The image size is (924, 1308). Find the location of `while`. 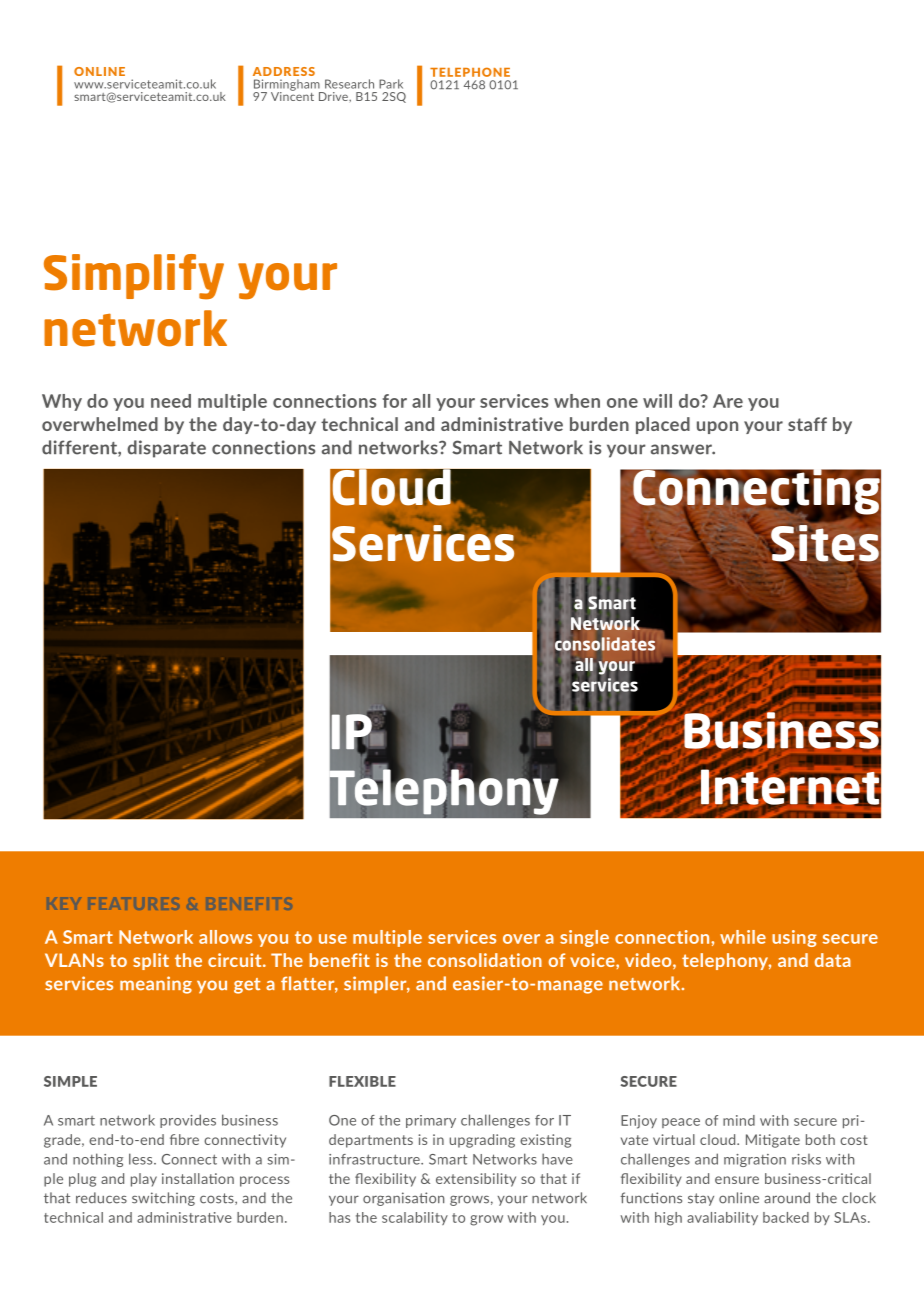

while is located at coordinates (743, 937).
